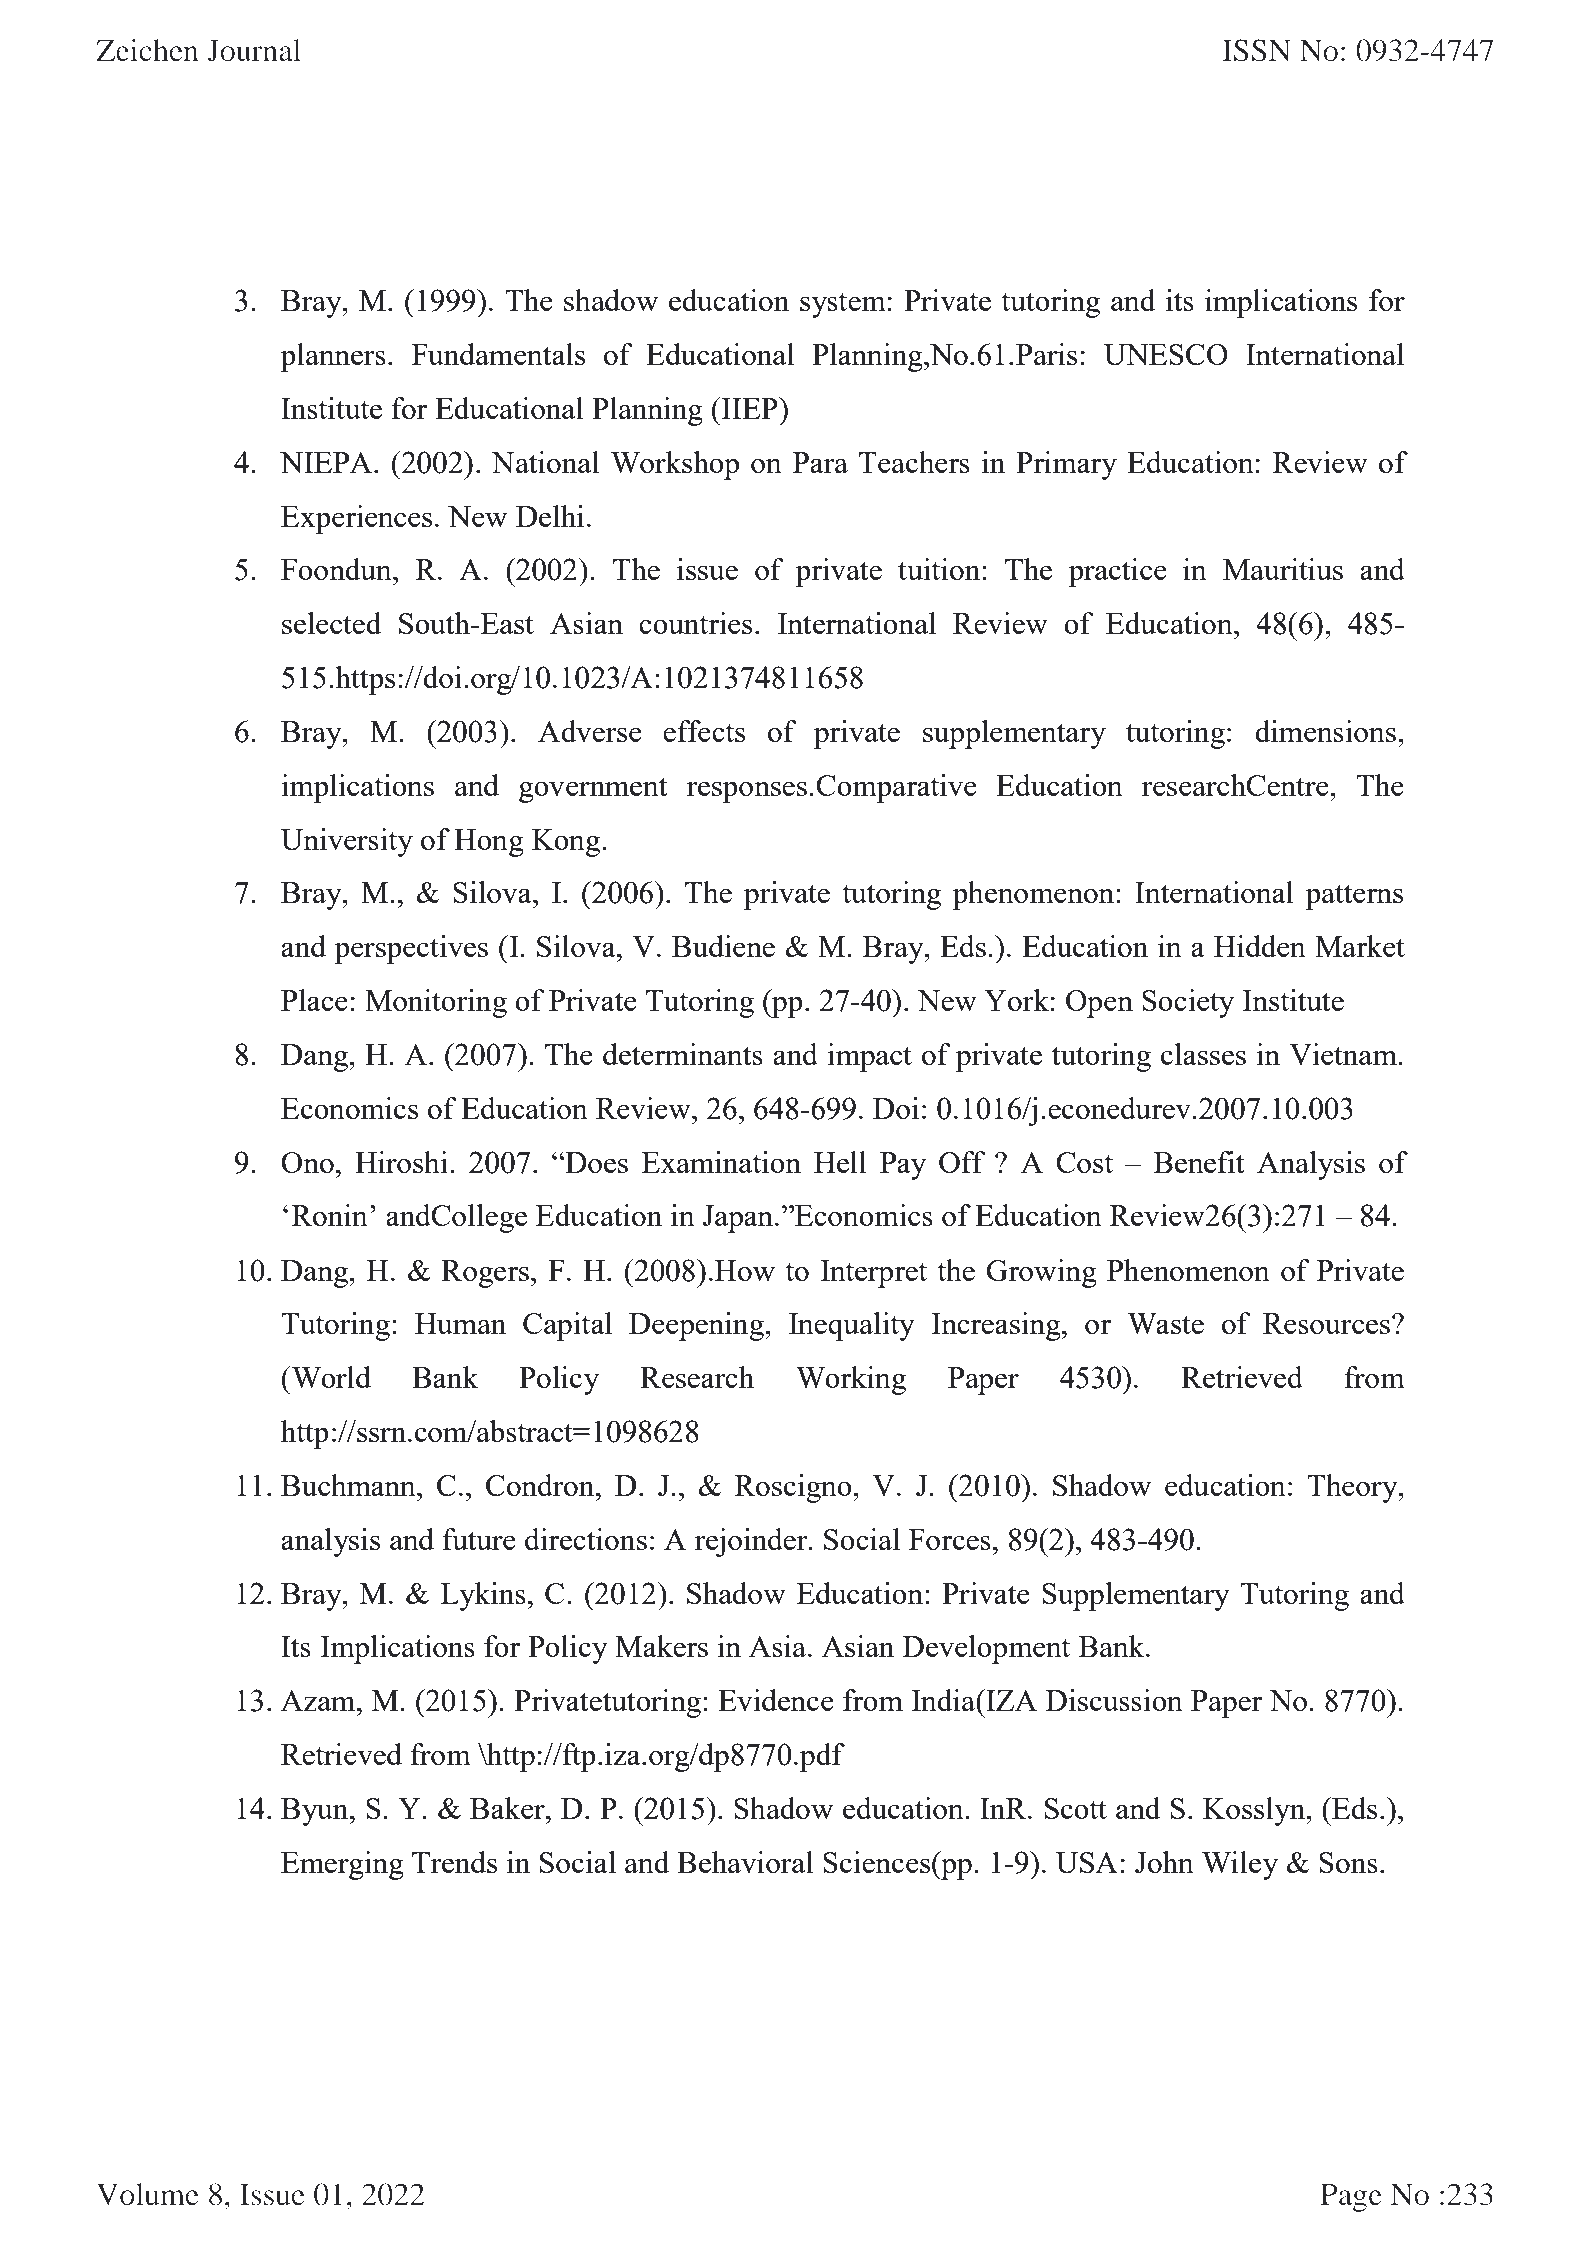 This screenshot has height=2250, width=1591. I want to click on Volume, so click(148, 2194).
